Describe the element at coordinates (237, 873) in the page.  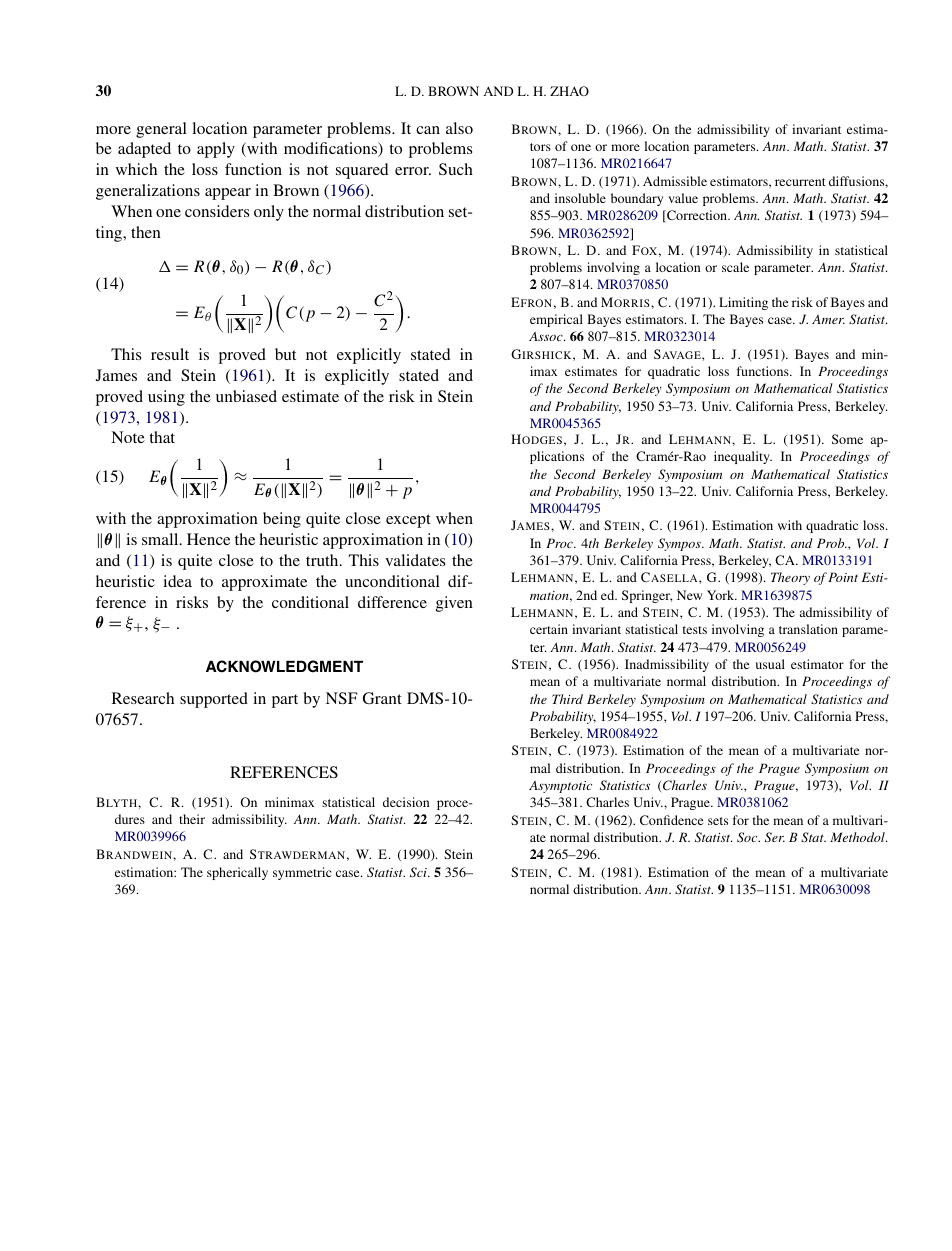
I see `spherically` at that location.
